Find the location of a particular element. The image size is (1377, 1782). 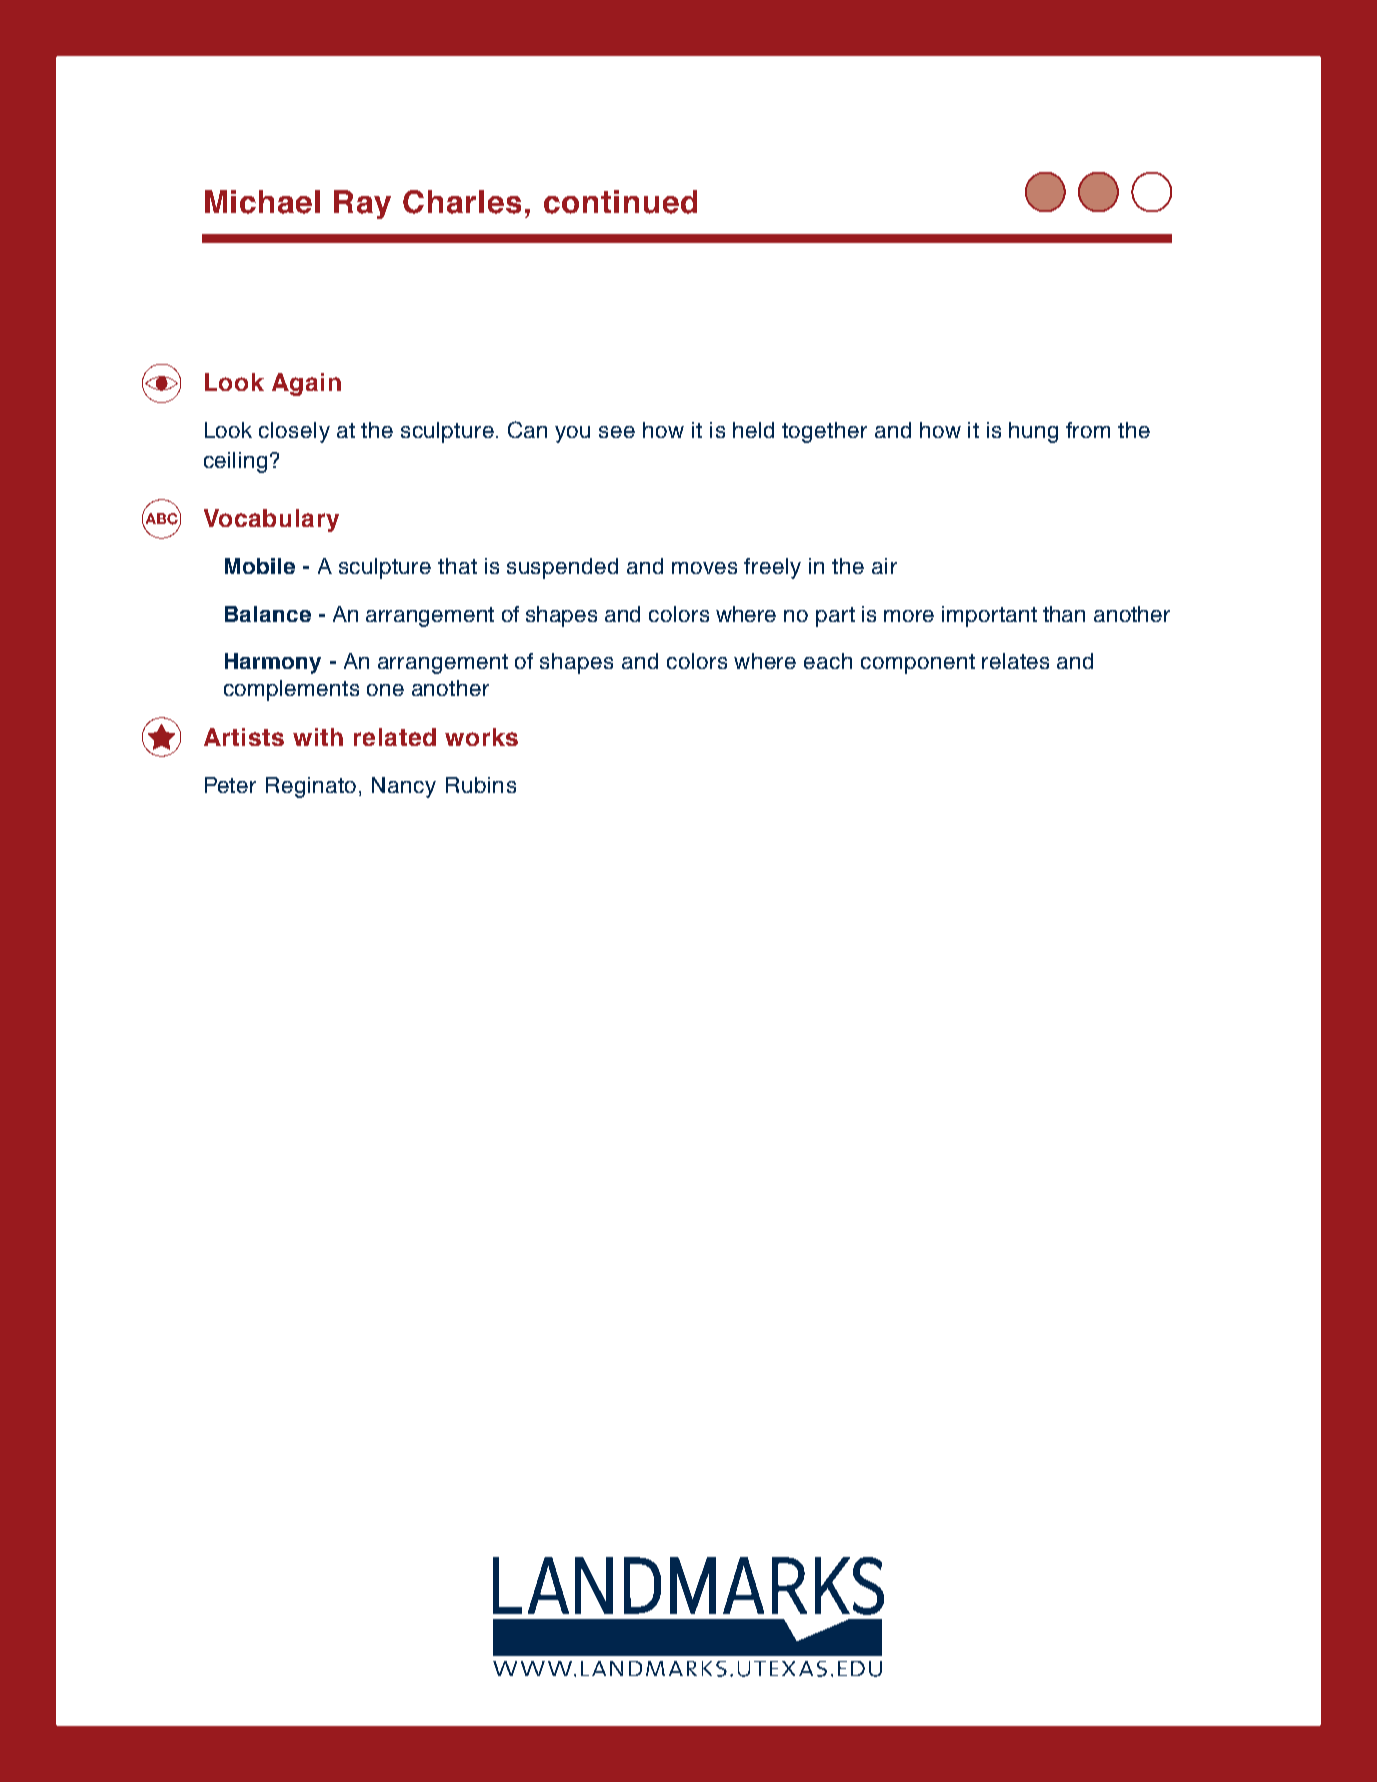

Mobile is located at coordinates (260, 566).
